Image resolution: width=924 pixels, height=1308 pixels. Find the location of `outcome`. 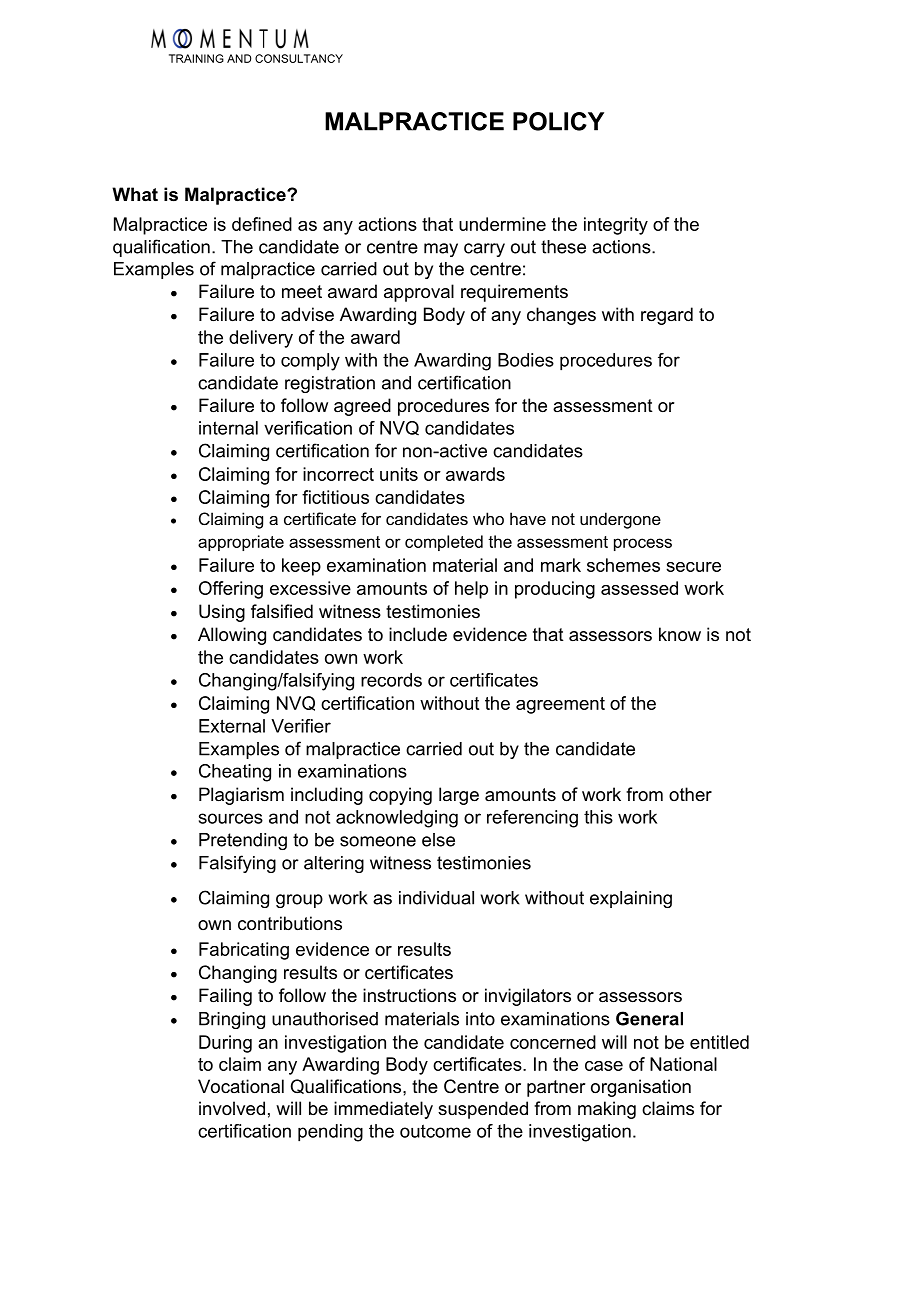

outcome is located at coordinates (435, 1131).
